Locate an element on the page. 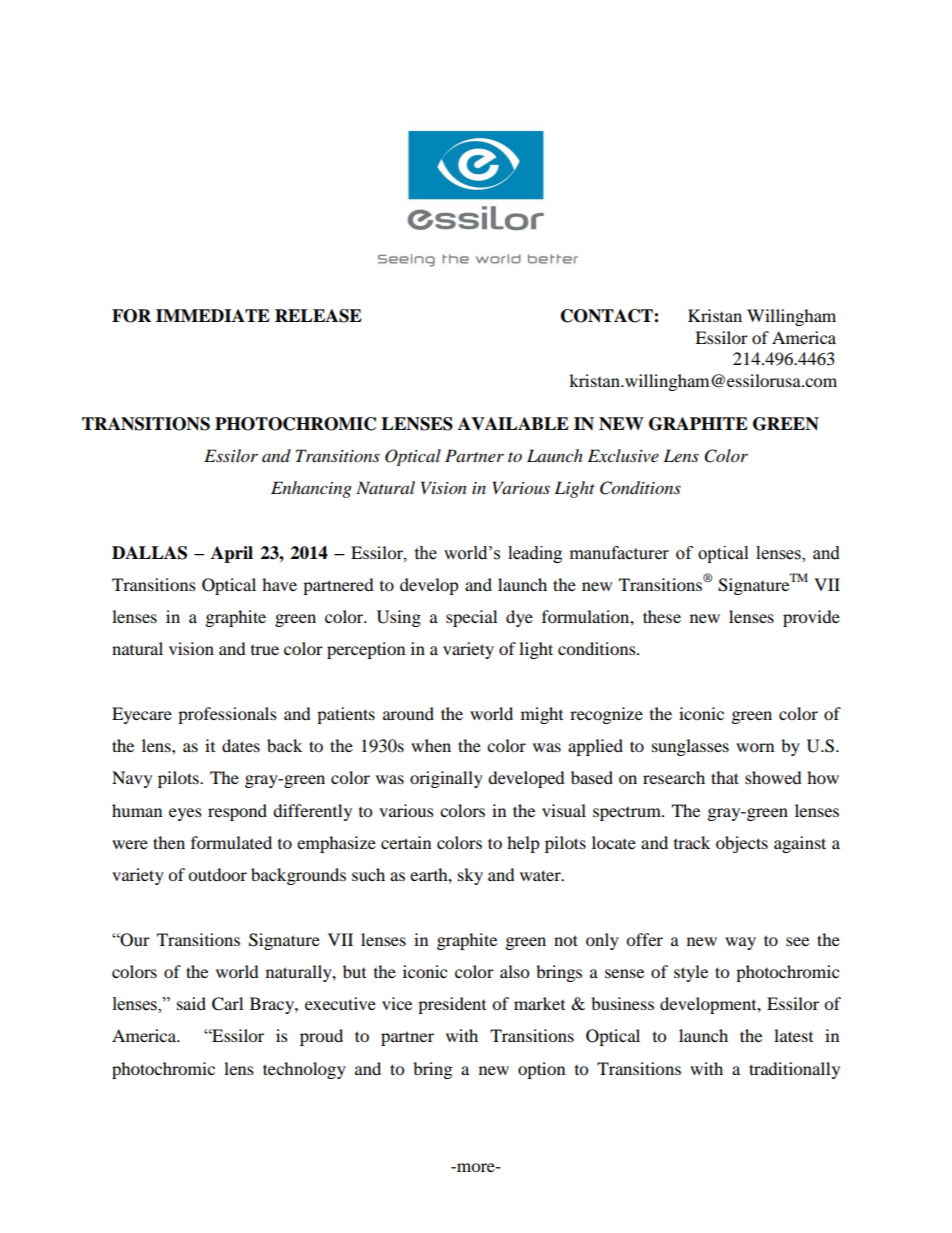  around is located at coordinates (408, 713).
